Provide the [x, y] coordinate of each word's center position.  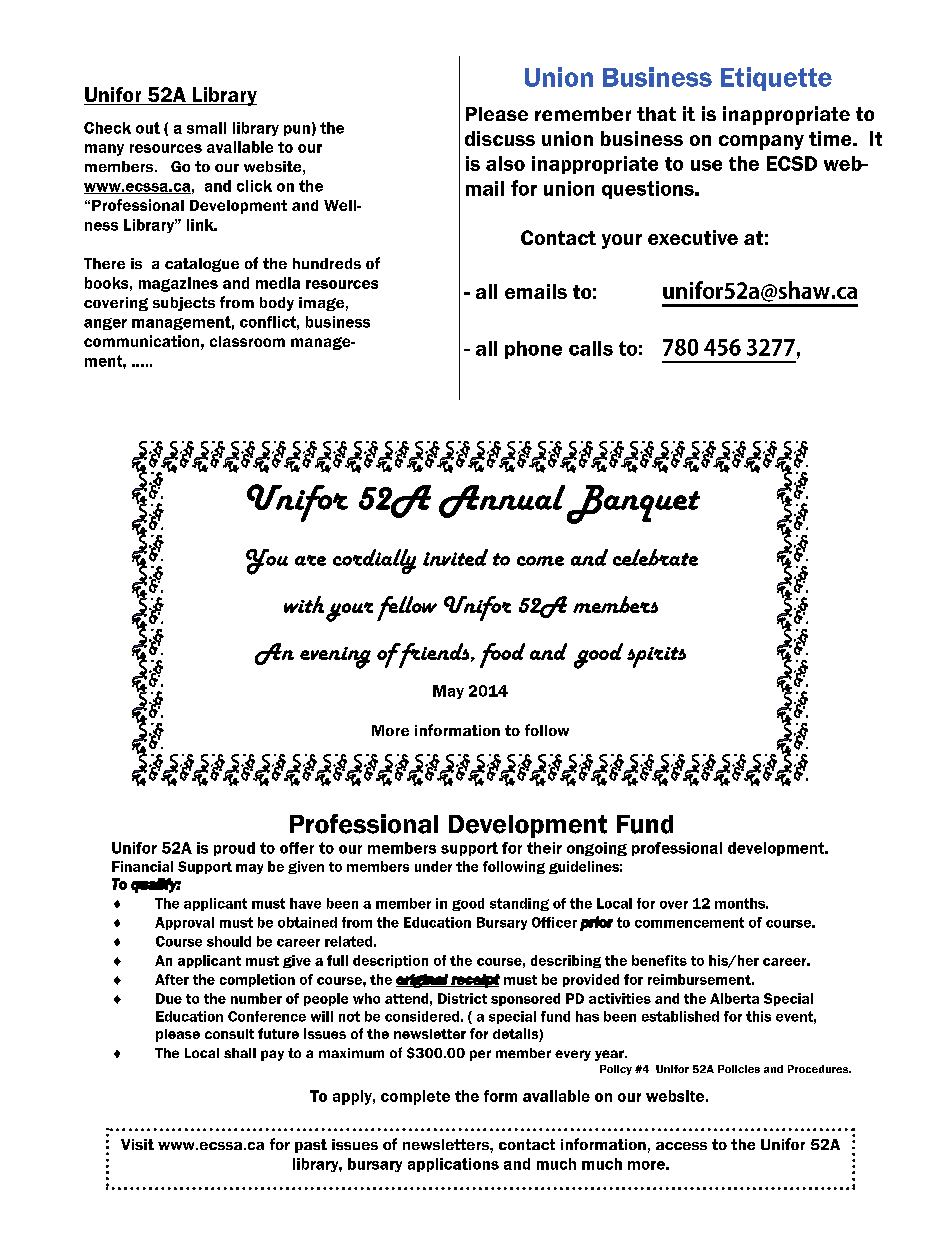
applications [453, 1165]
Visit [137, 1144]
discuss [500, 138]
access [681, 1146]
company [761, 142]
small [206, 128]
